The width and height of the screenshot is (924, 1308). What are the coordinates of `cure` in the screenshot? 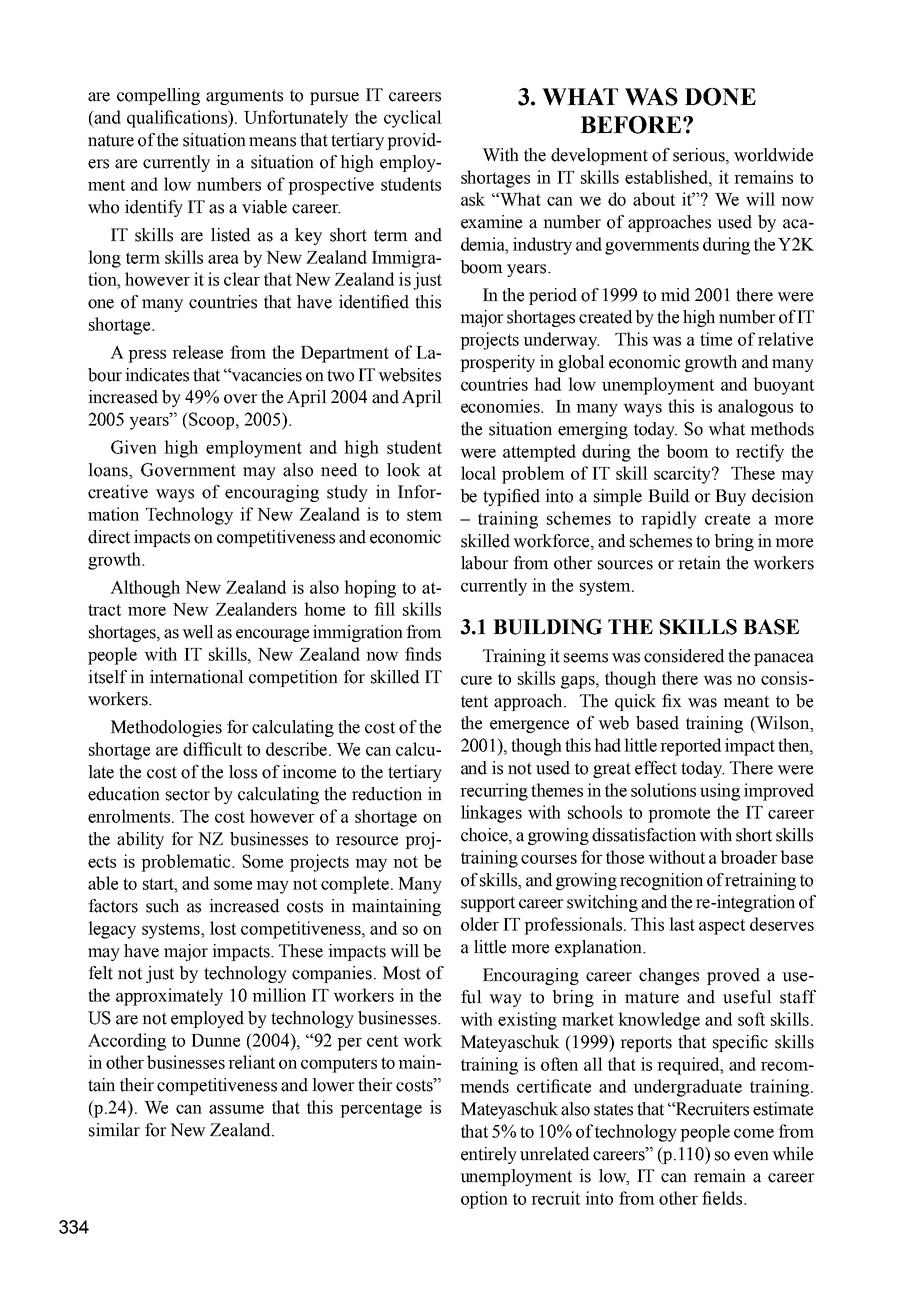 It's located at (476, 680).
